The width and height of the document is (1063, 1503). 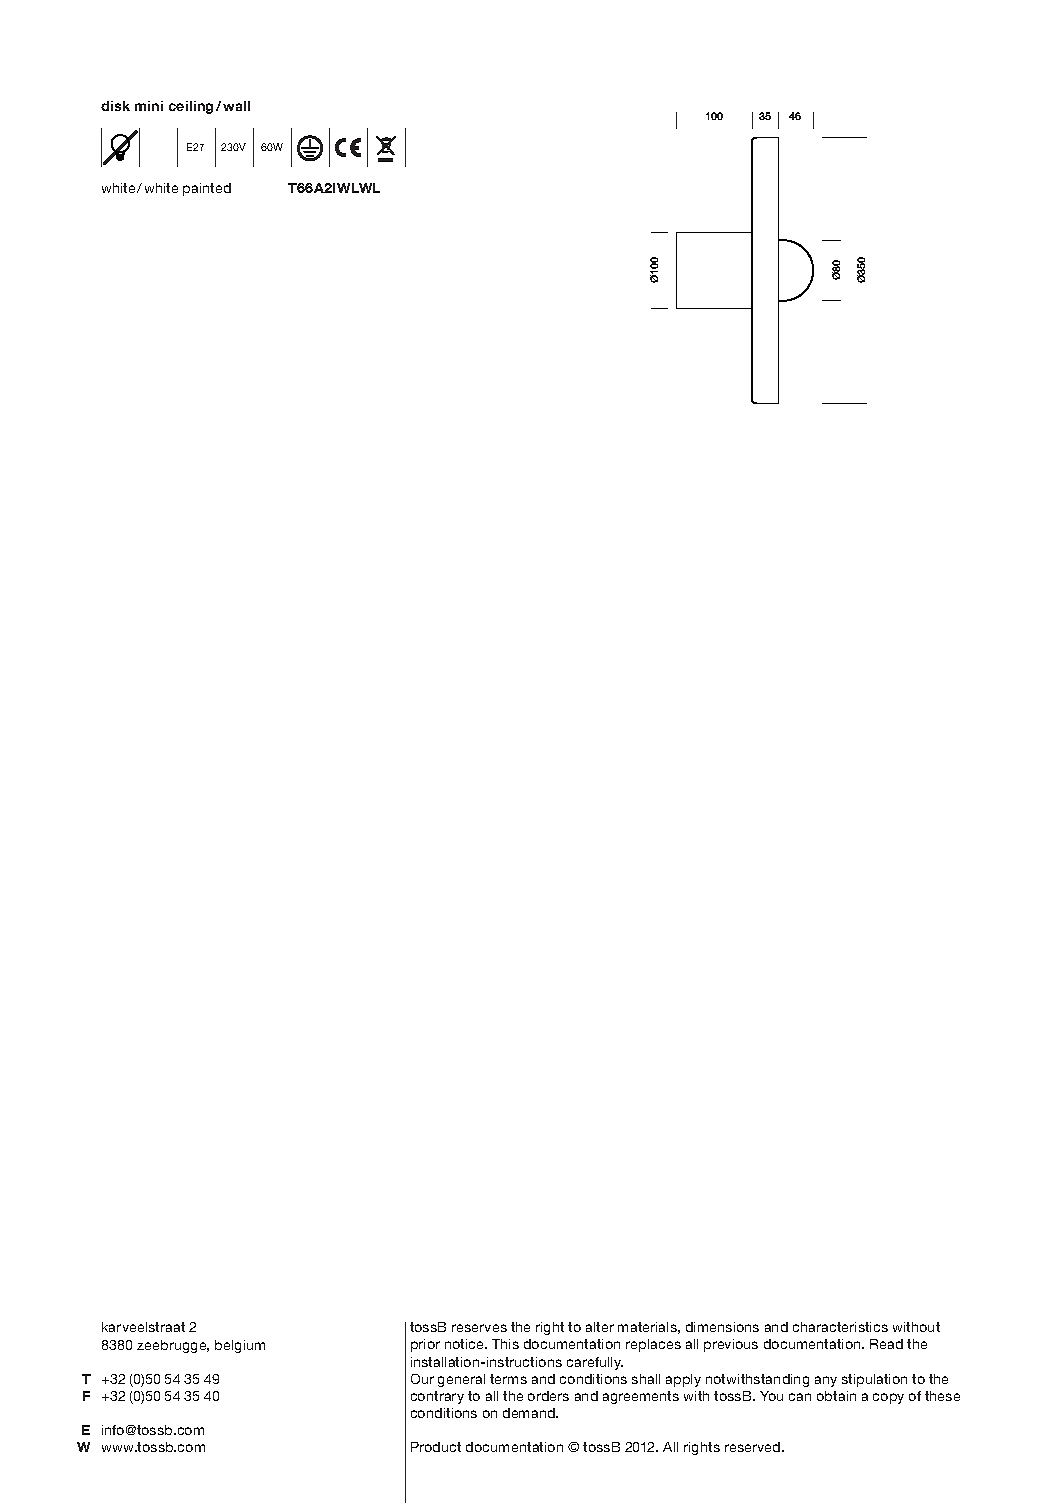 I want to click on disk, so click(x=115, y=106).
